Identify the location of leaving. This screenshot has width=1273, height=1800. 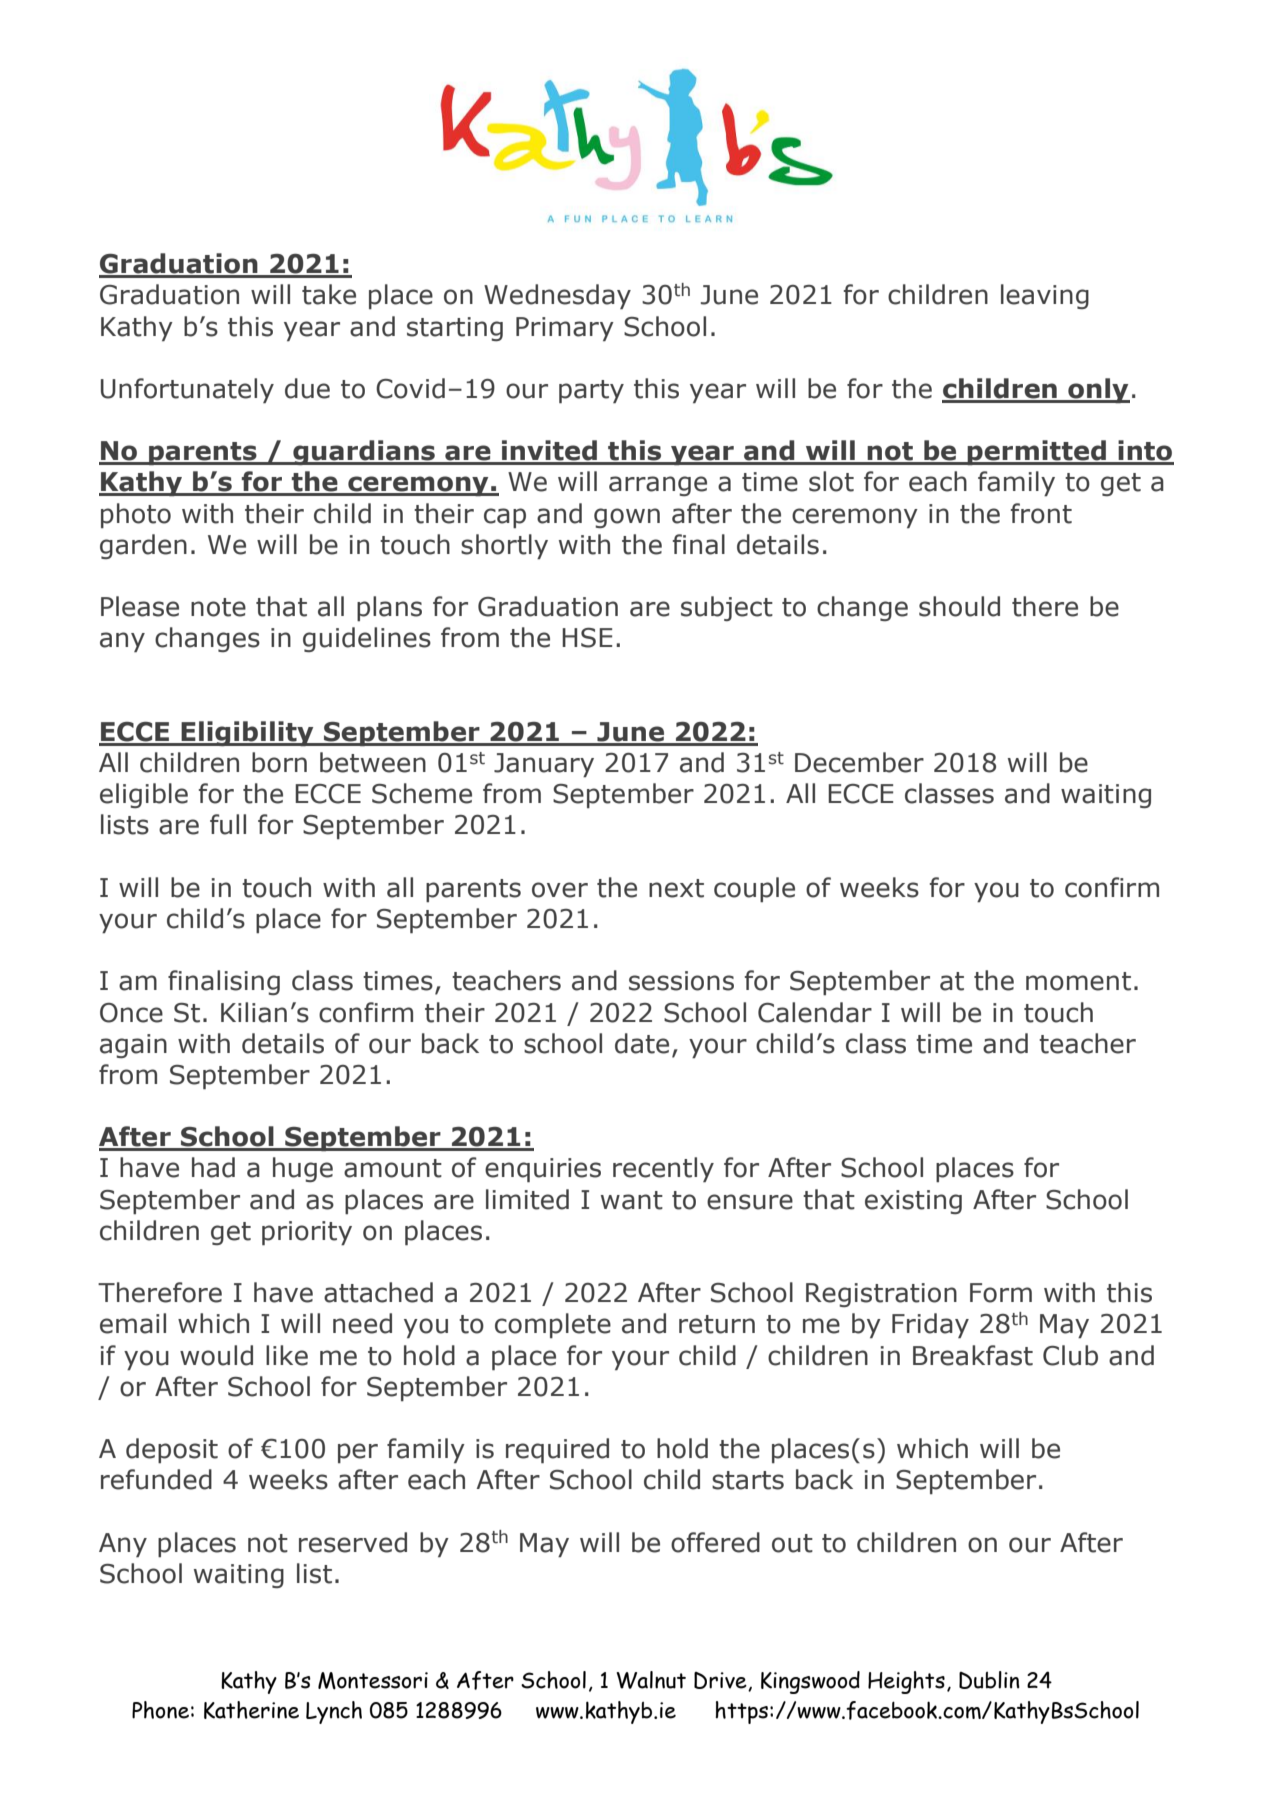
(1045, 296).
